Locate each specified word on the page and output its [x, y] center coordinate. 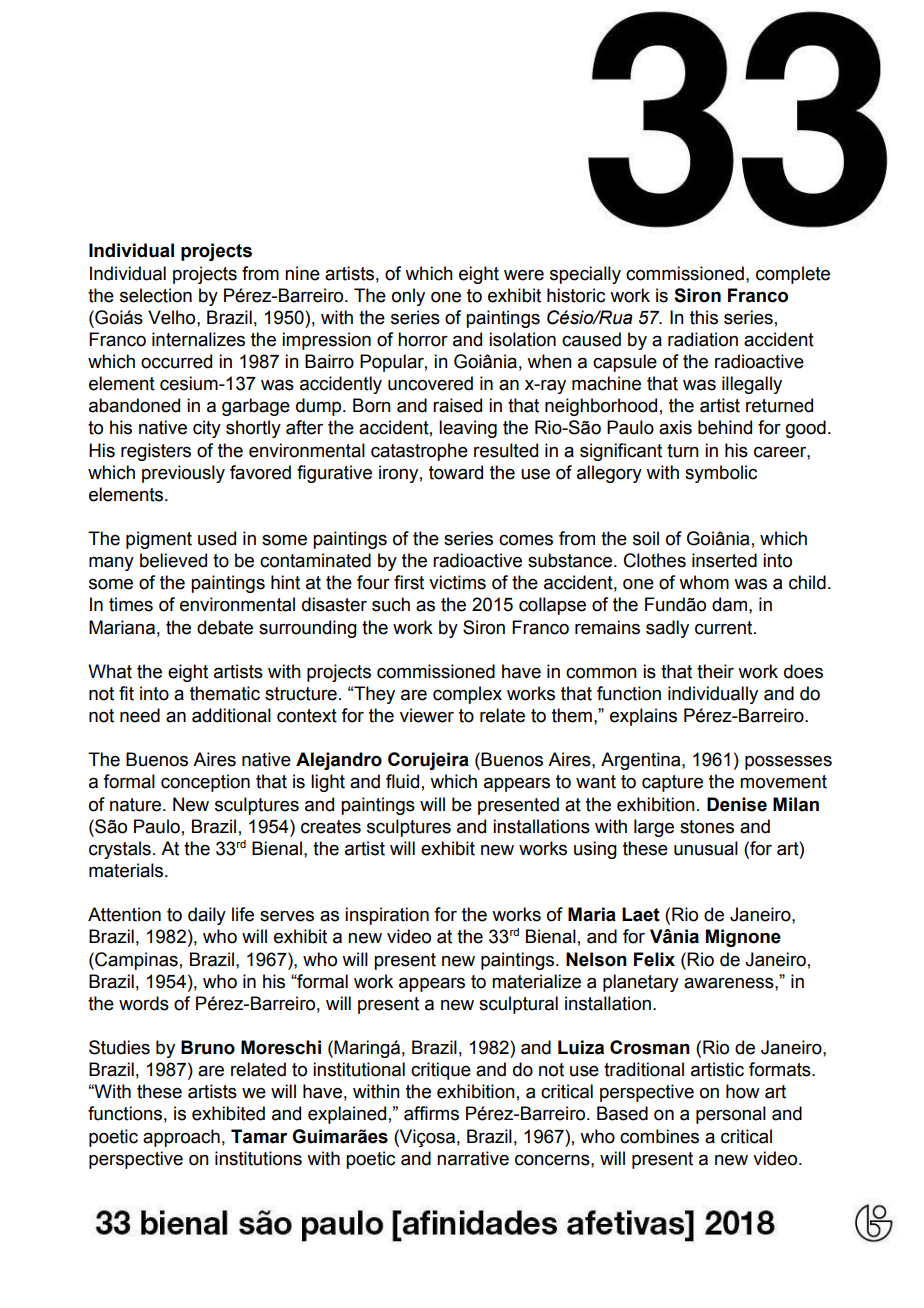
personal [731, 1115]
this [704, 317]
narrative [473, 1158]
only [408, 297]
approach [181, 1138]
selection [156, 295]
